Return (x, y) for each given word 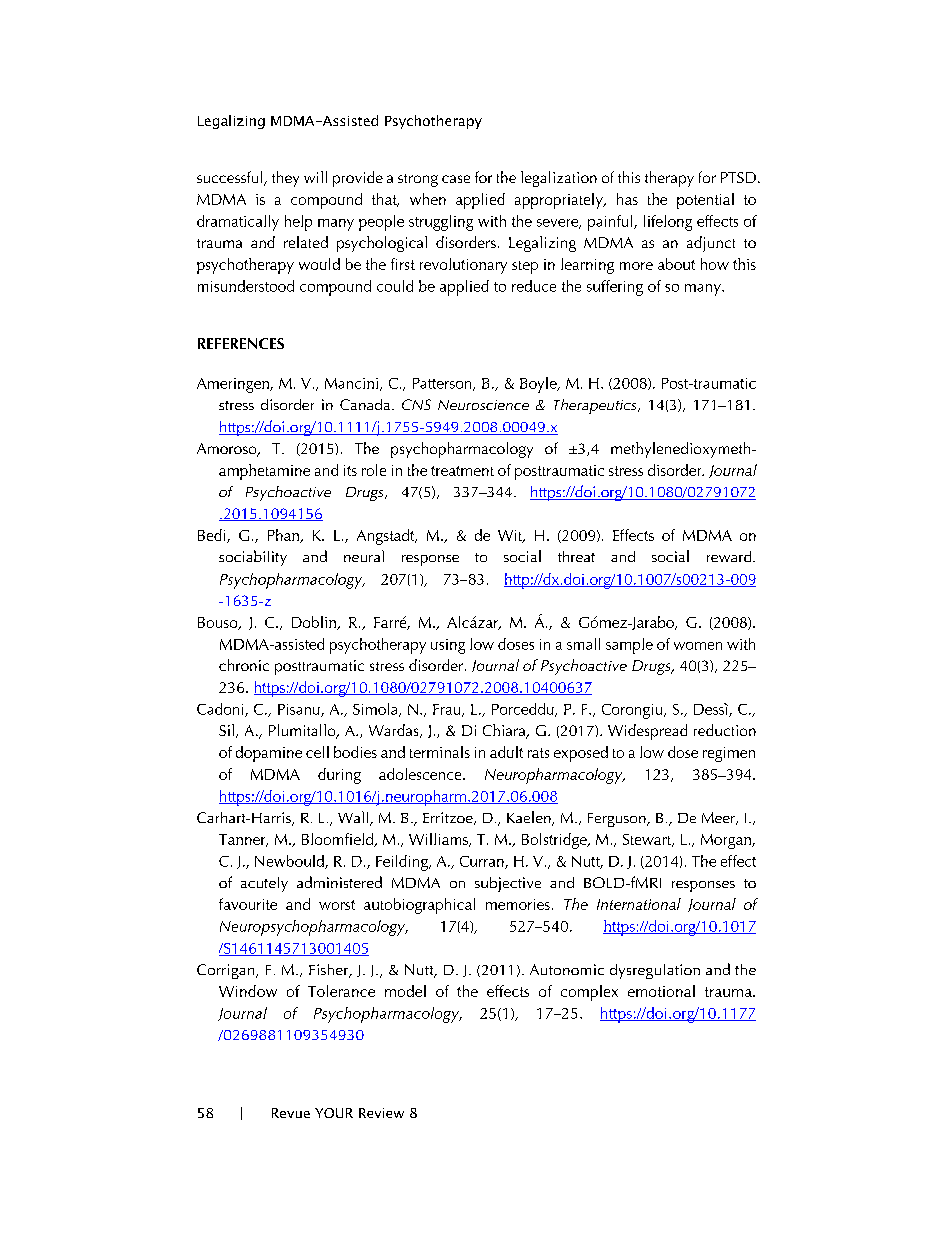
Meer (720, 818)
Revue (291, 1113)
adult (506, 752)
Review (381, 1113)
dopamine (269, 754)
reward (730, 556)
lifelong (668, 223)
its (350, 470)
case (456, 179)
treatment (462, 471)
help (298, 223)
